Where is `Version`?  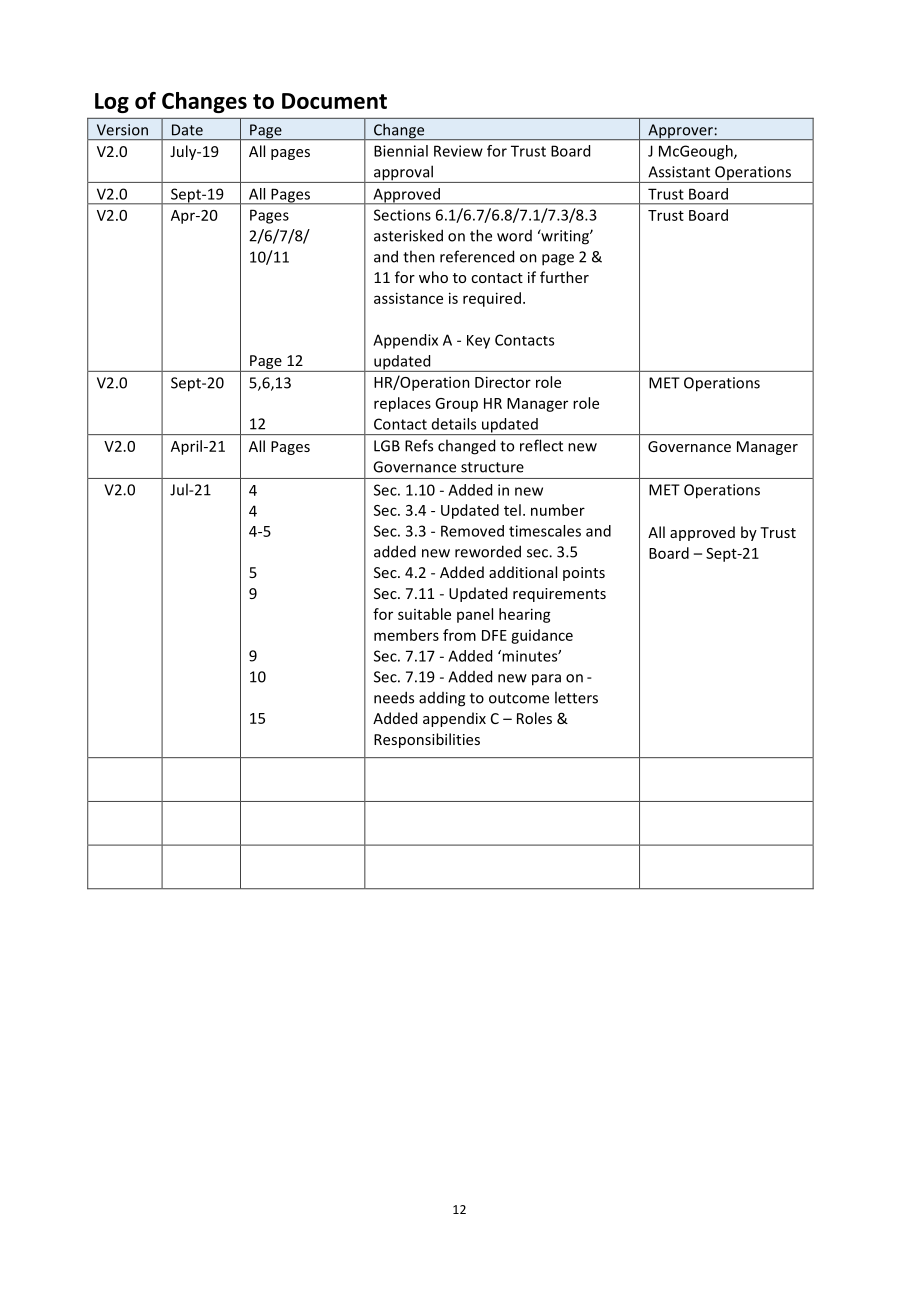 Version is located at coordinates (122, 130).
